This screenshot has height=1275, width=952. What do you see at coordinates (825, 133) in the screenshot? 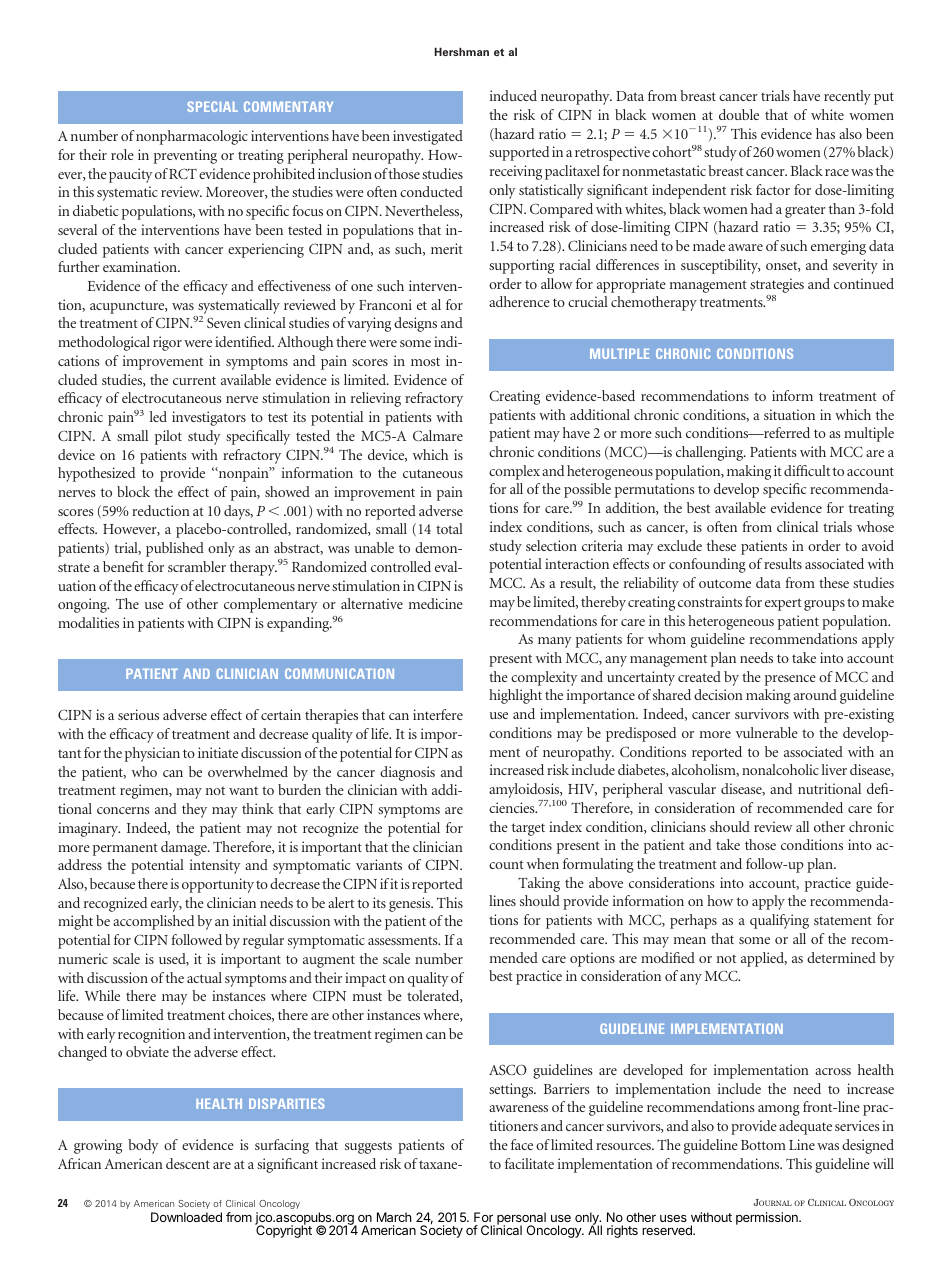
I see `has` at bounding box center [825, 133].
